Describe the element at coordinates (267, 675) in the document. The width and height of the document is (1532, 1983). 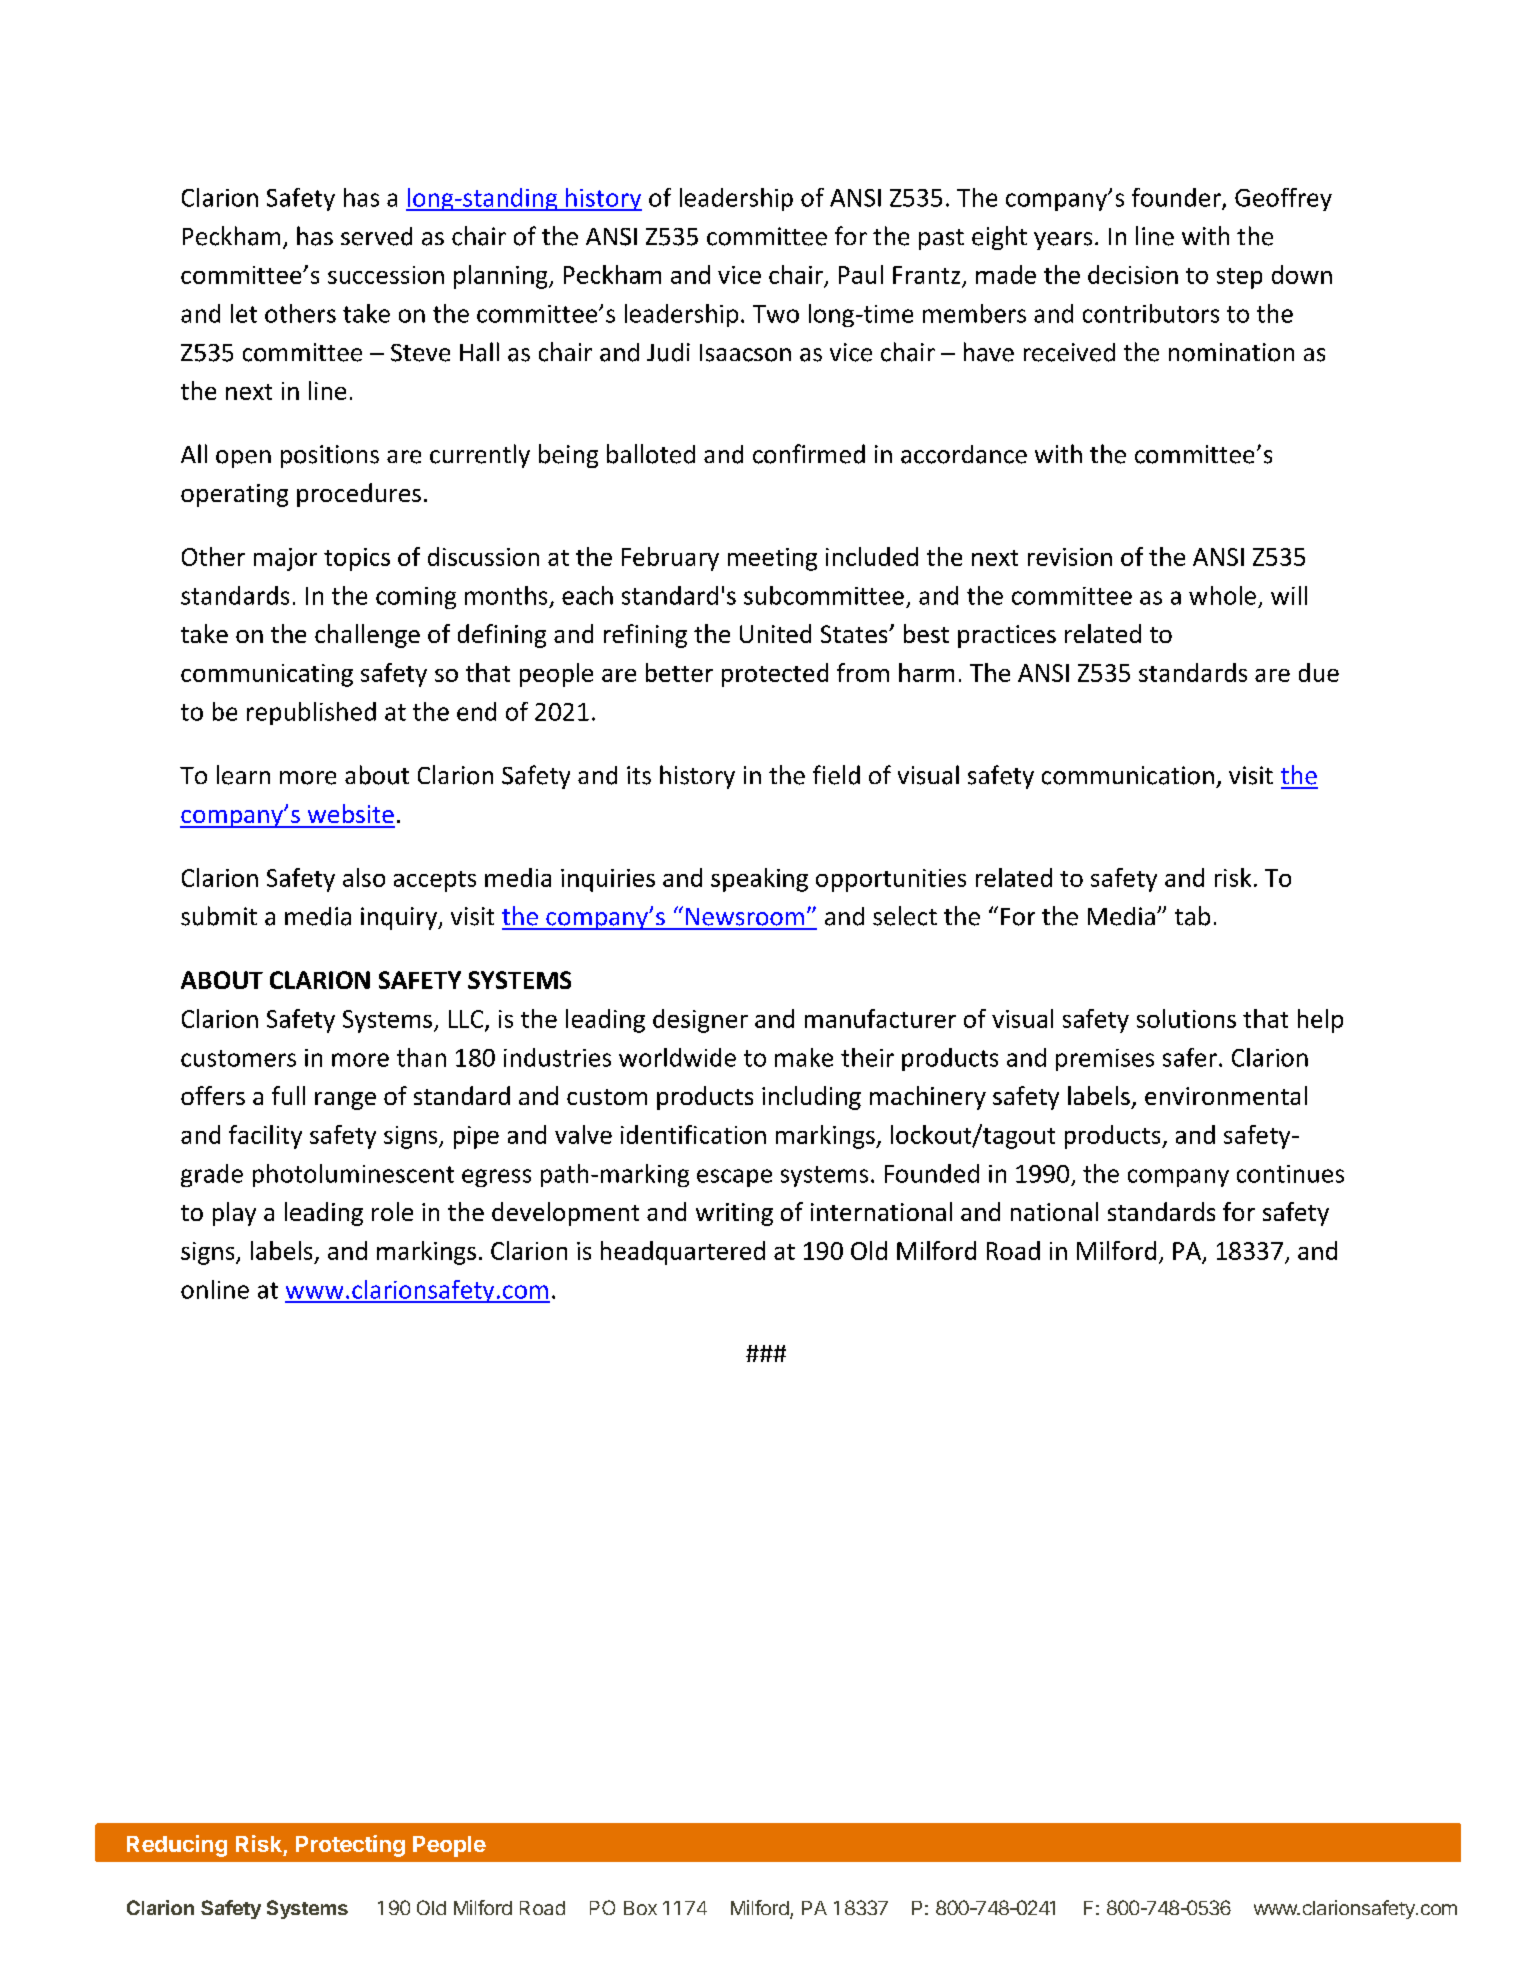
I see `communicating` at that location.
